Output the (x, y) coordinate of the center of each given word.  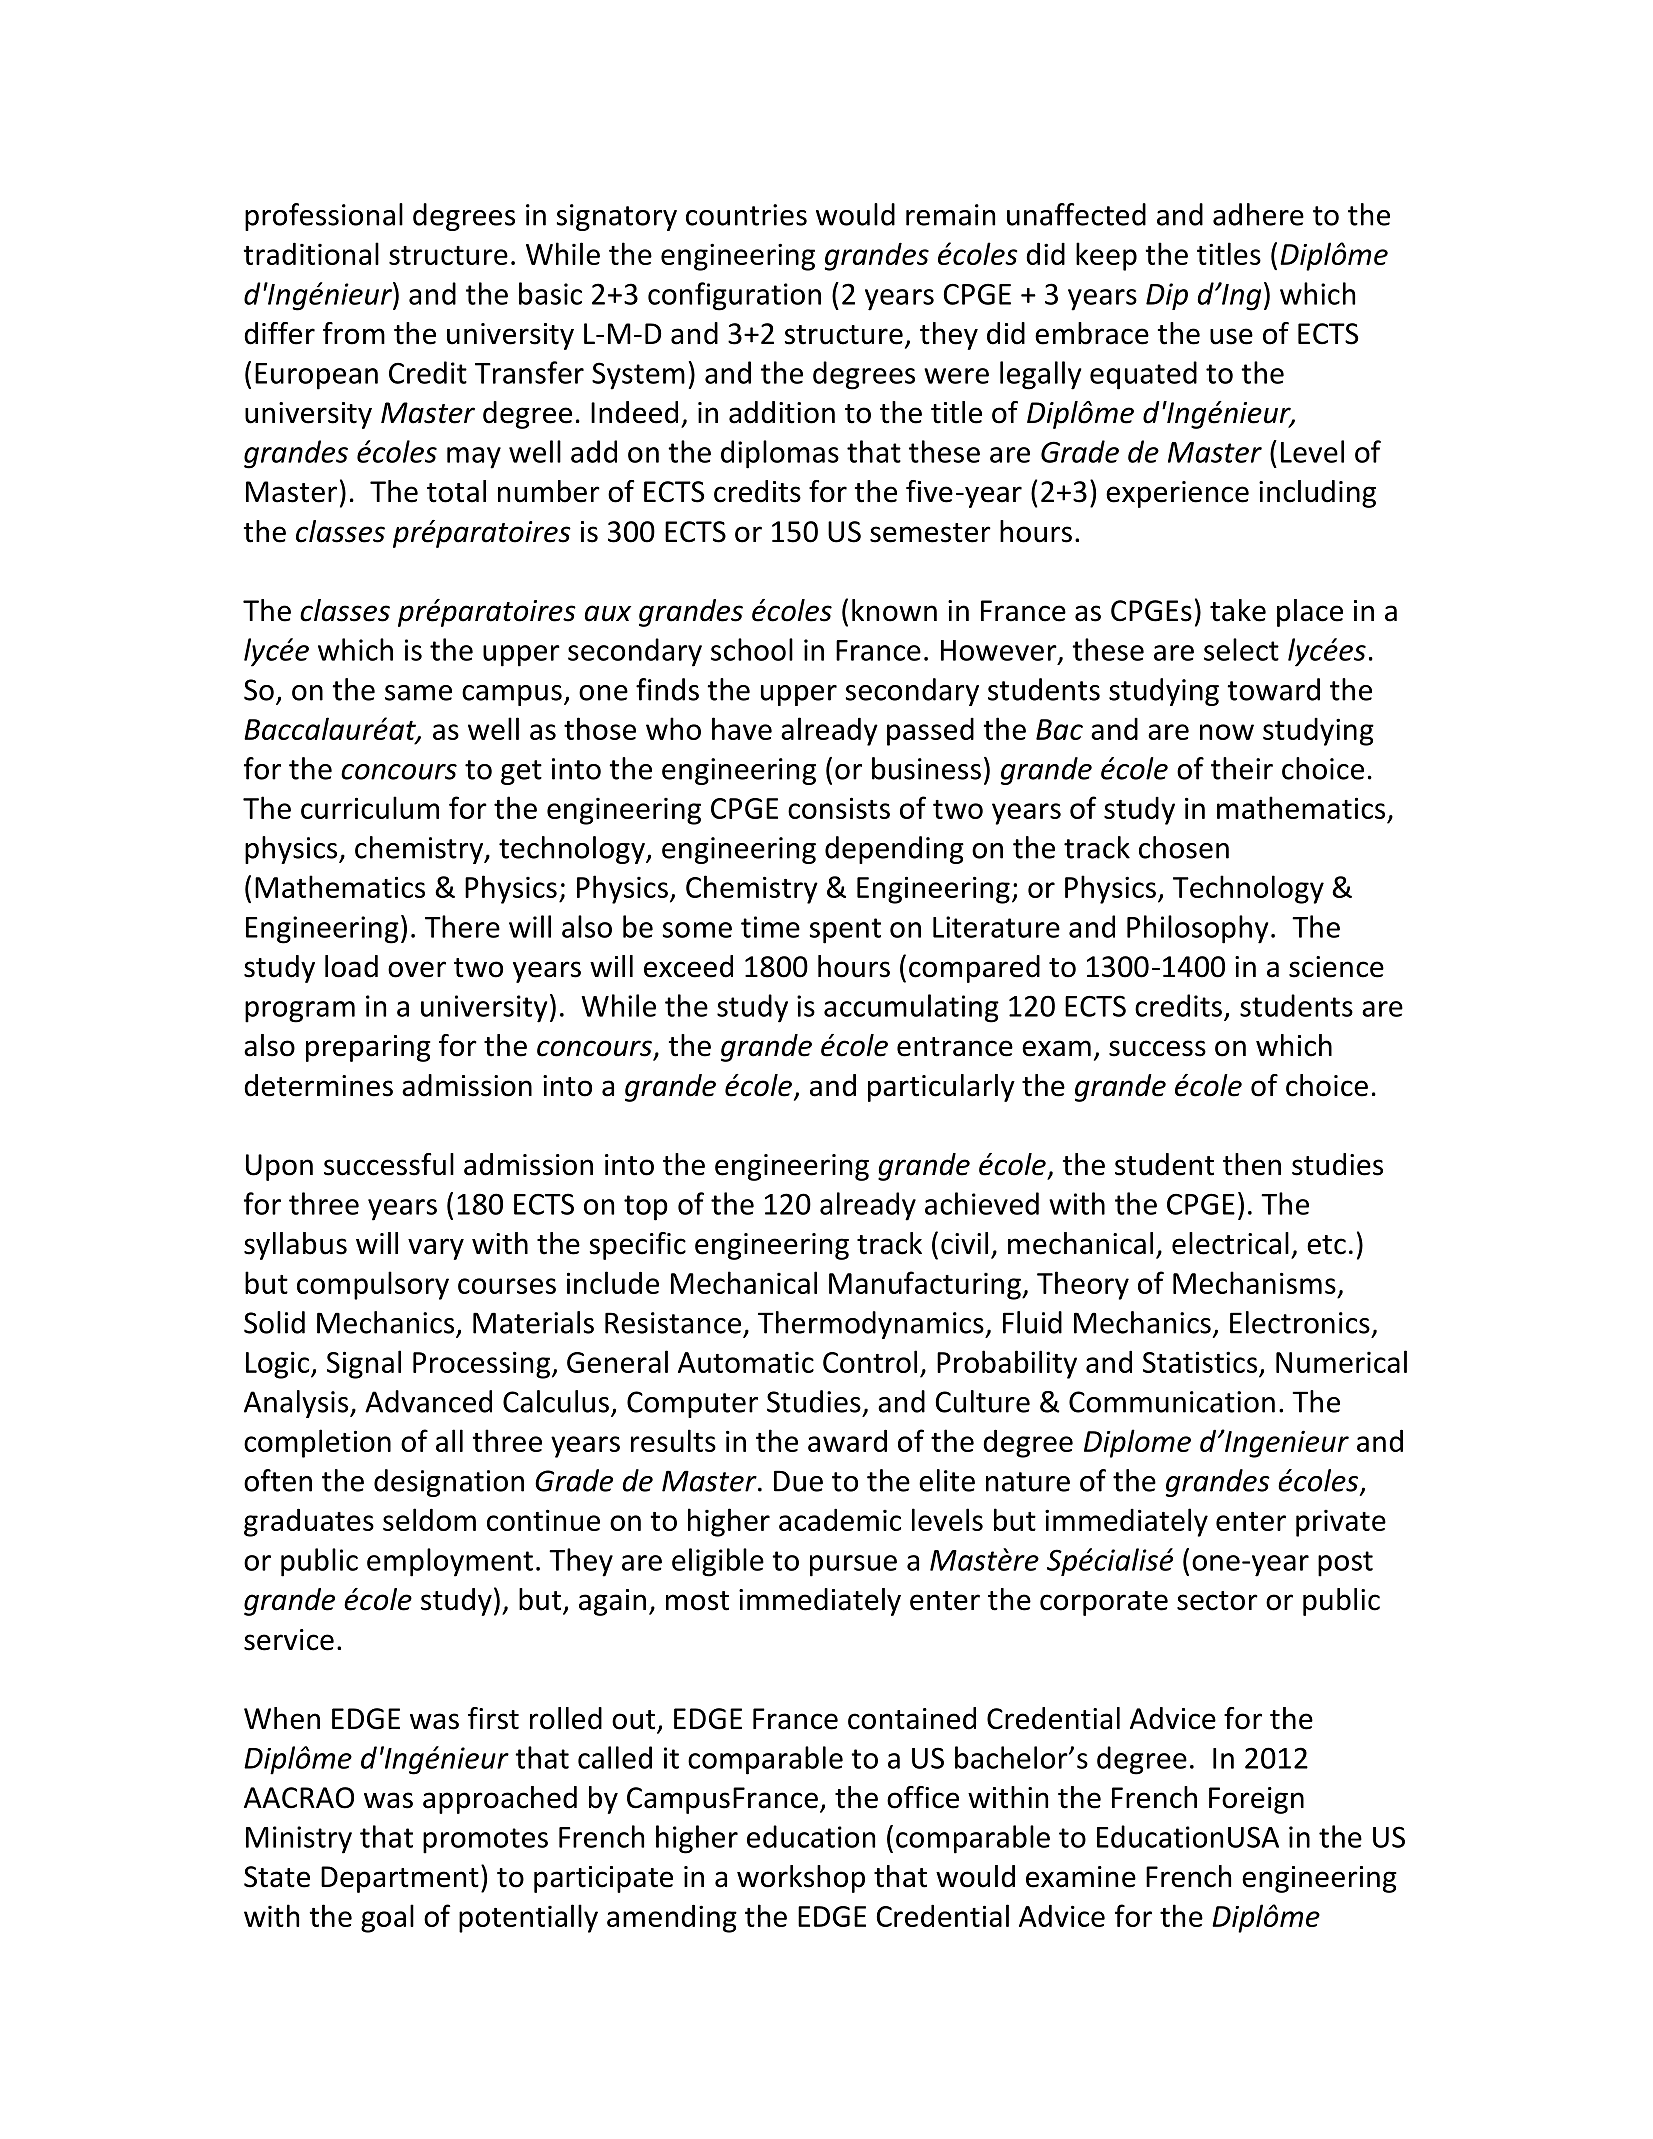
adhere (1258, 214)
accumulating (911, 1008)
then (1252, 1164)
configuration (734, 296)
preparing (368, 1048)
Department (400, 1879)
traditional (311, 253)
